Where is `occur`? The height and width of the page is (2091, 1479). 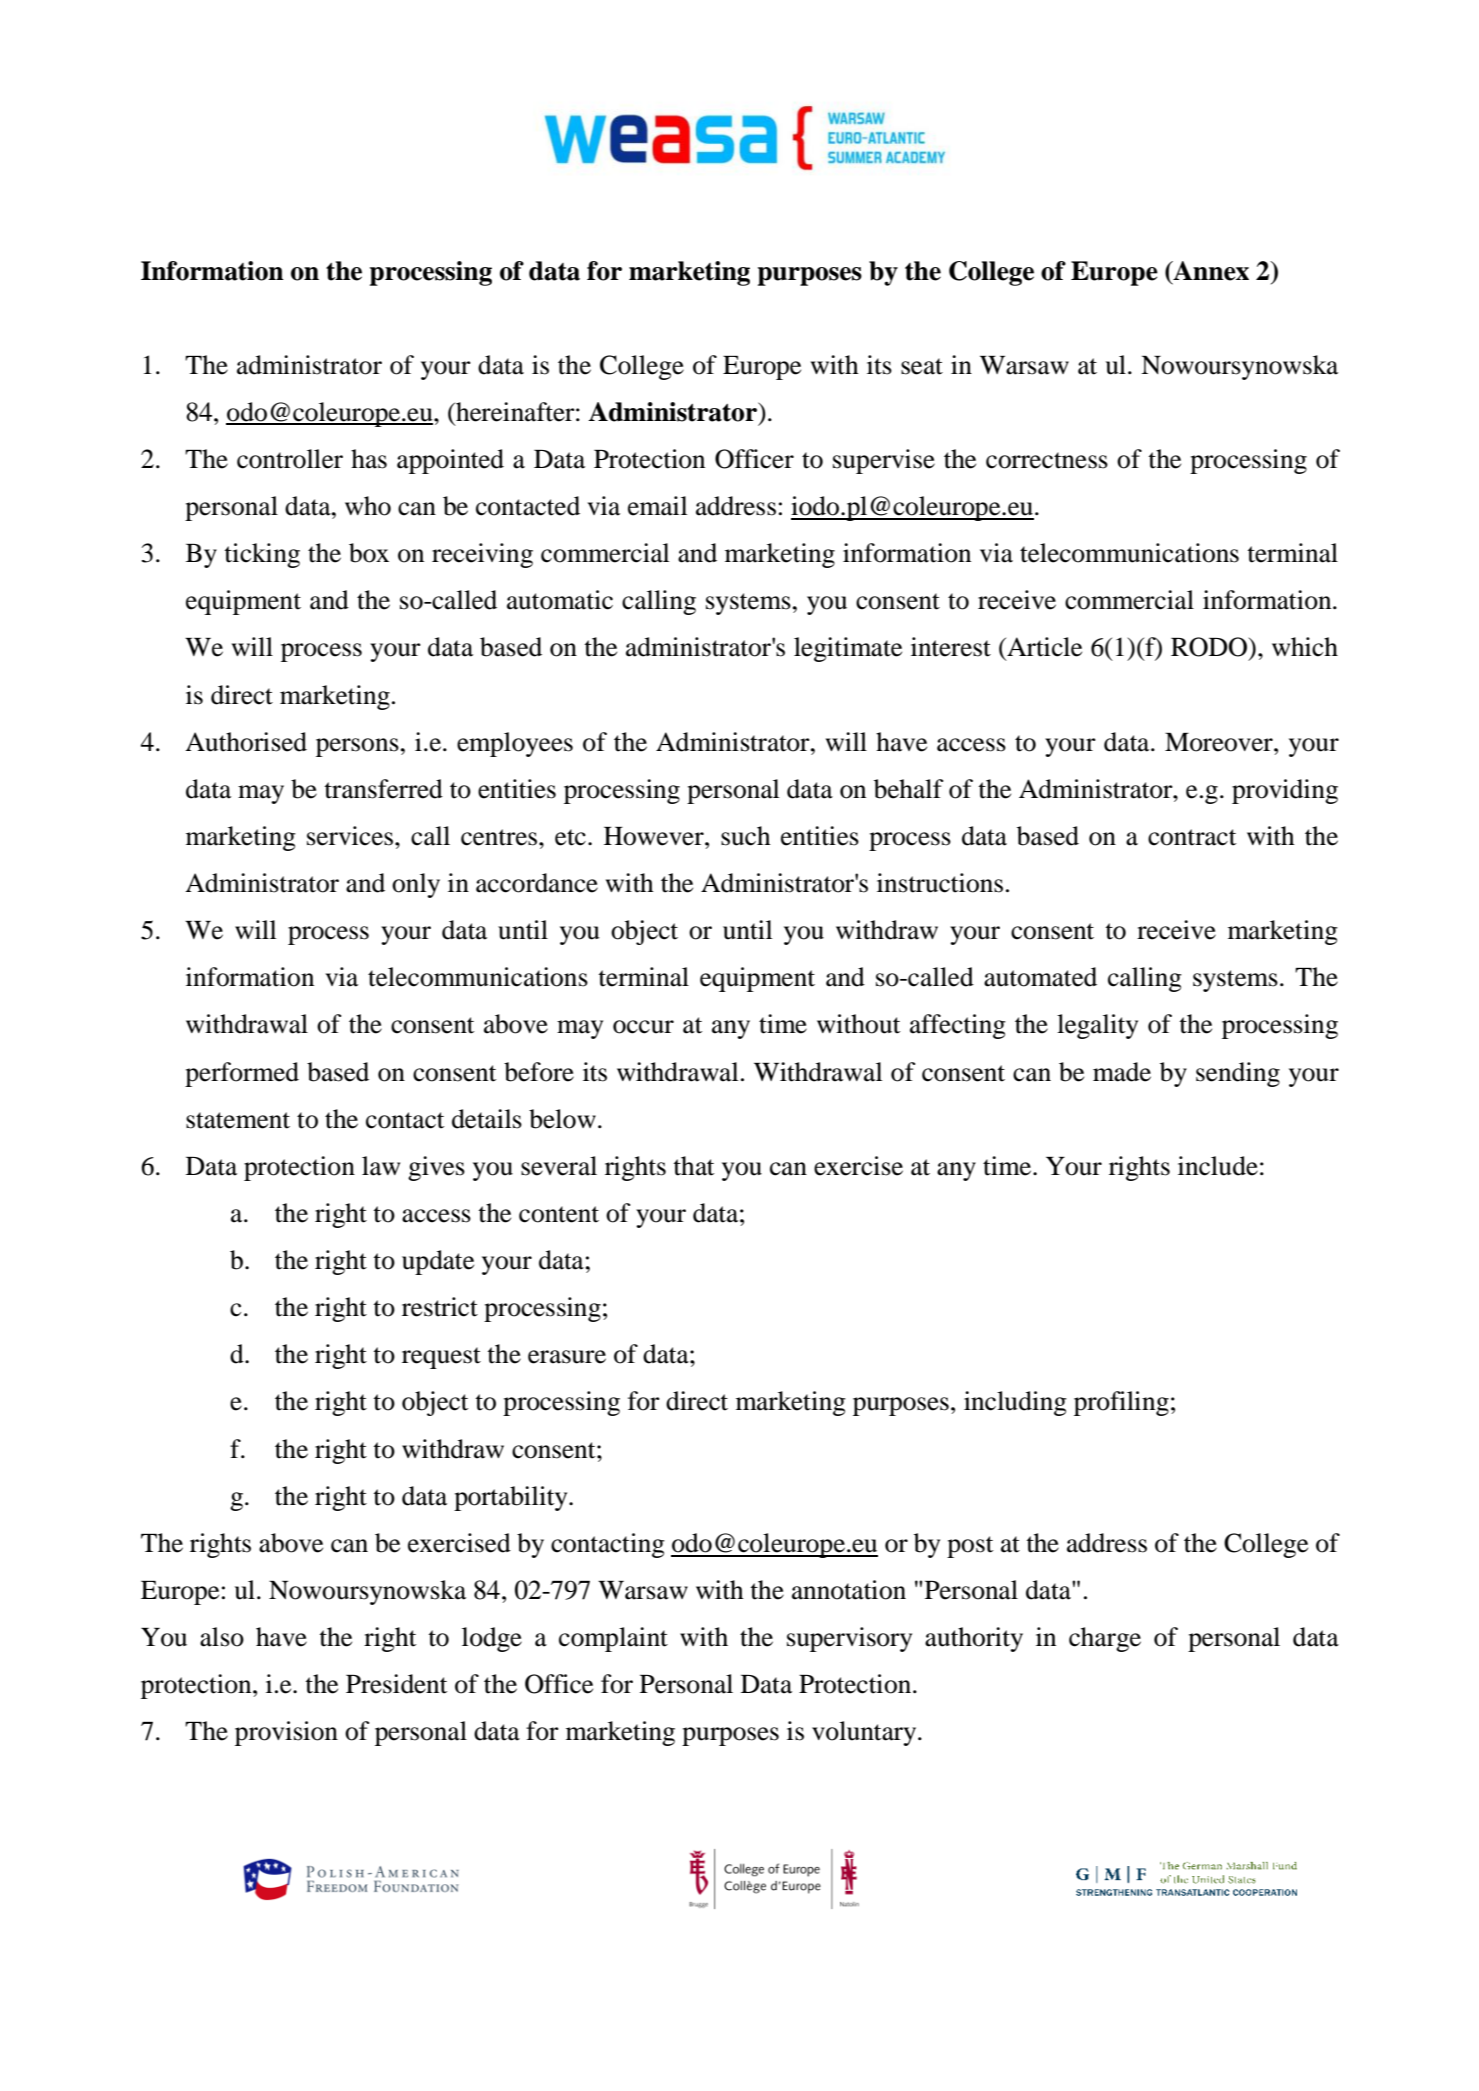 occur is located at coordinates (643, 1027).
